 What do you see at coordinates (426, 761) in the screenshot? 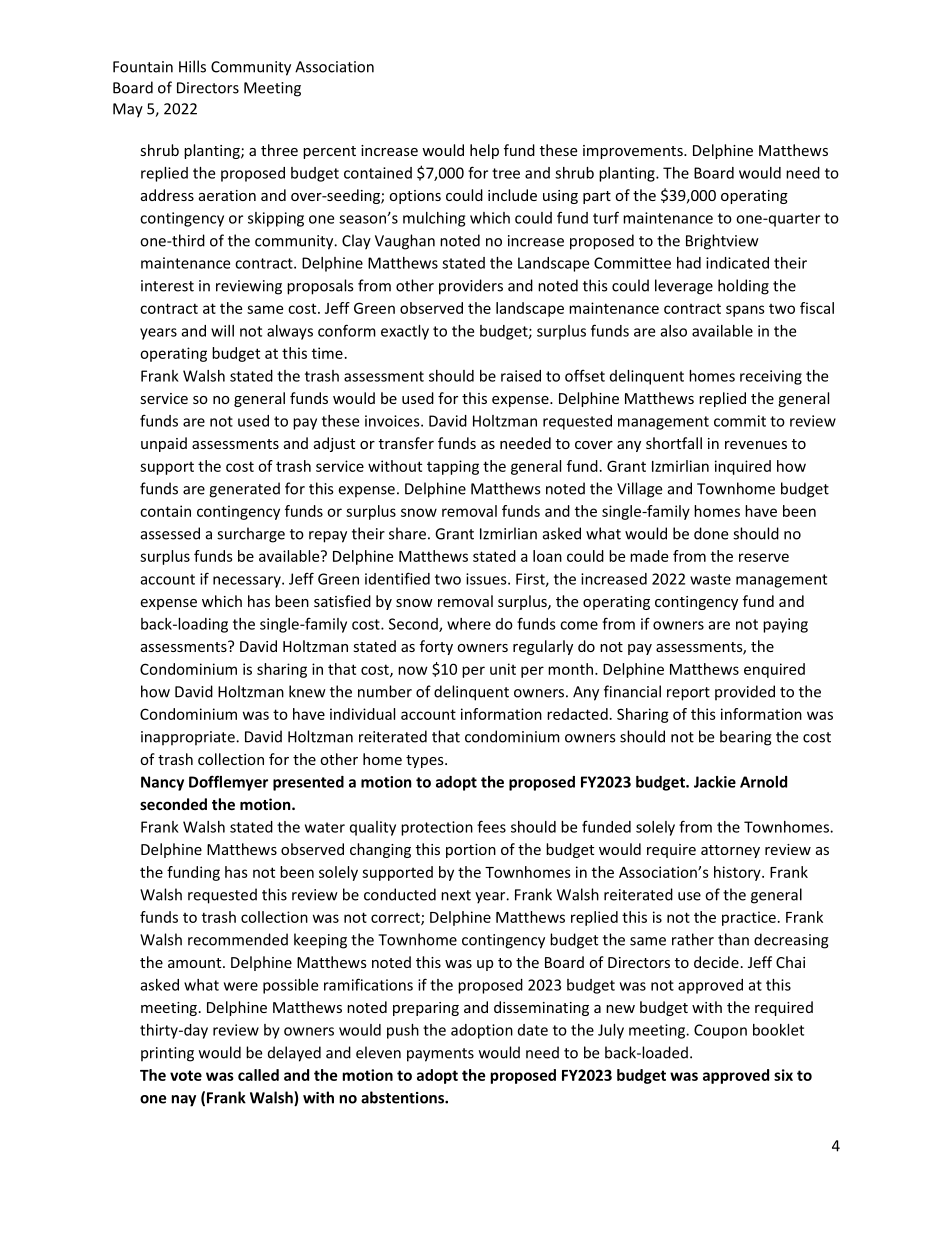
I see `types` at bounding box center [426, 761].
